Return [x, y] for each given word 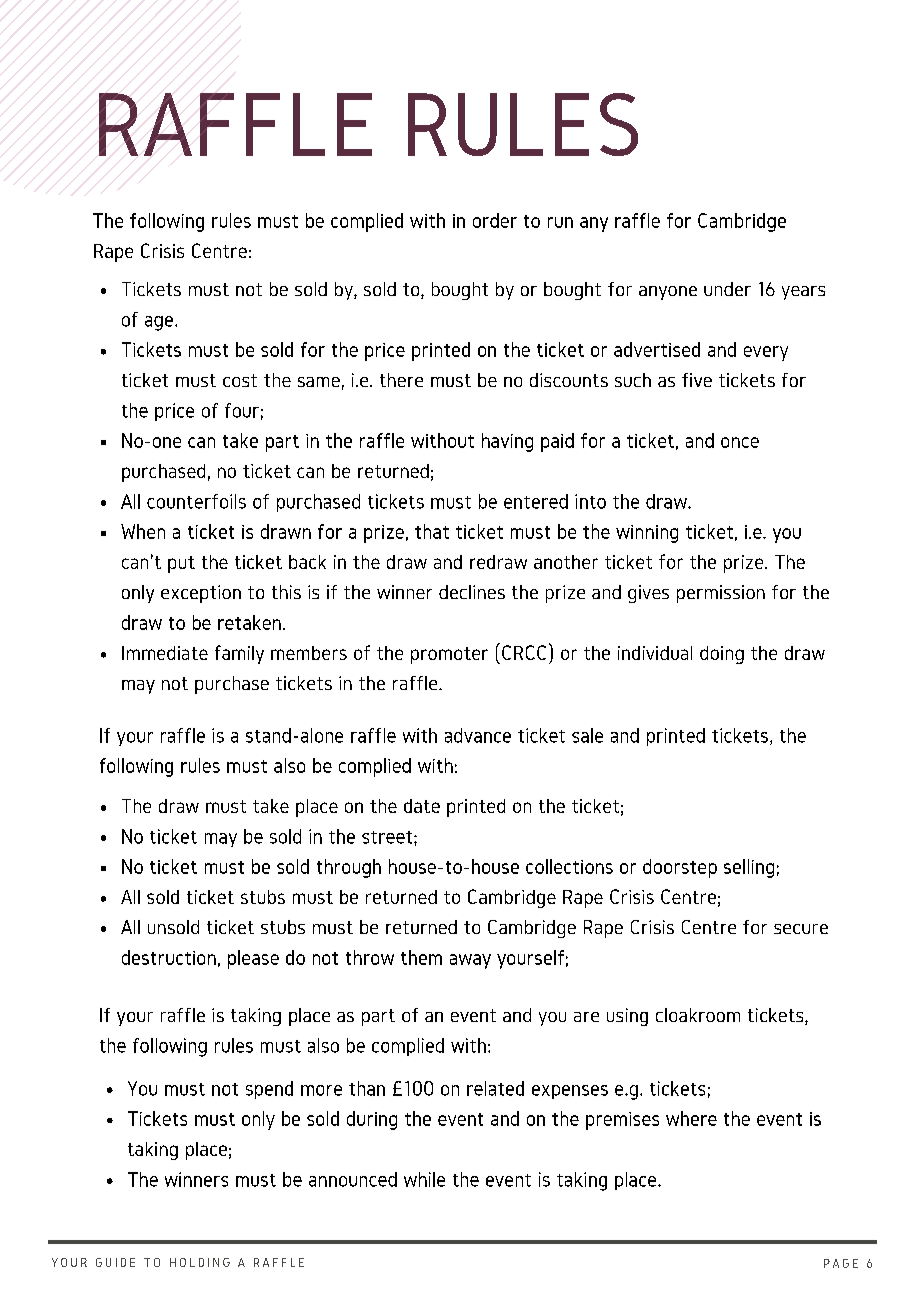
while [424, 1179]
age [159, 323]
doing [722, 655]
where [691, 1118]
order [495, 220]
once [740, 442]
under [727, 289]
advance [478, 735]
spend [269, 1090]
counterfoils [196, 501]
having [507, 442]
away [470, 961]
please [253, 959]
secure [801, 929]
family [239, 654]
